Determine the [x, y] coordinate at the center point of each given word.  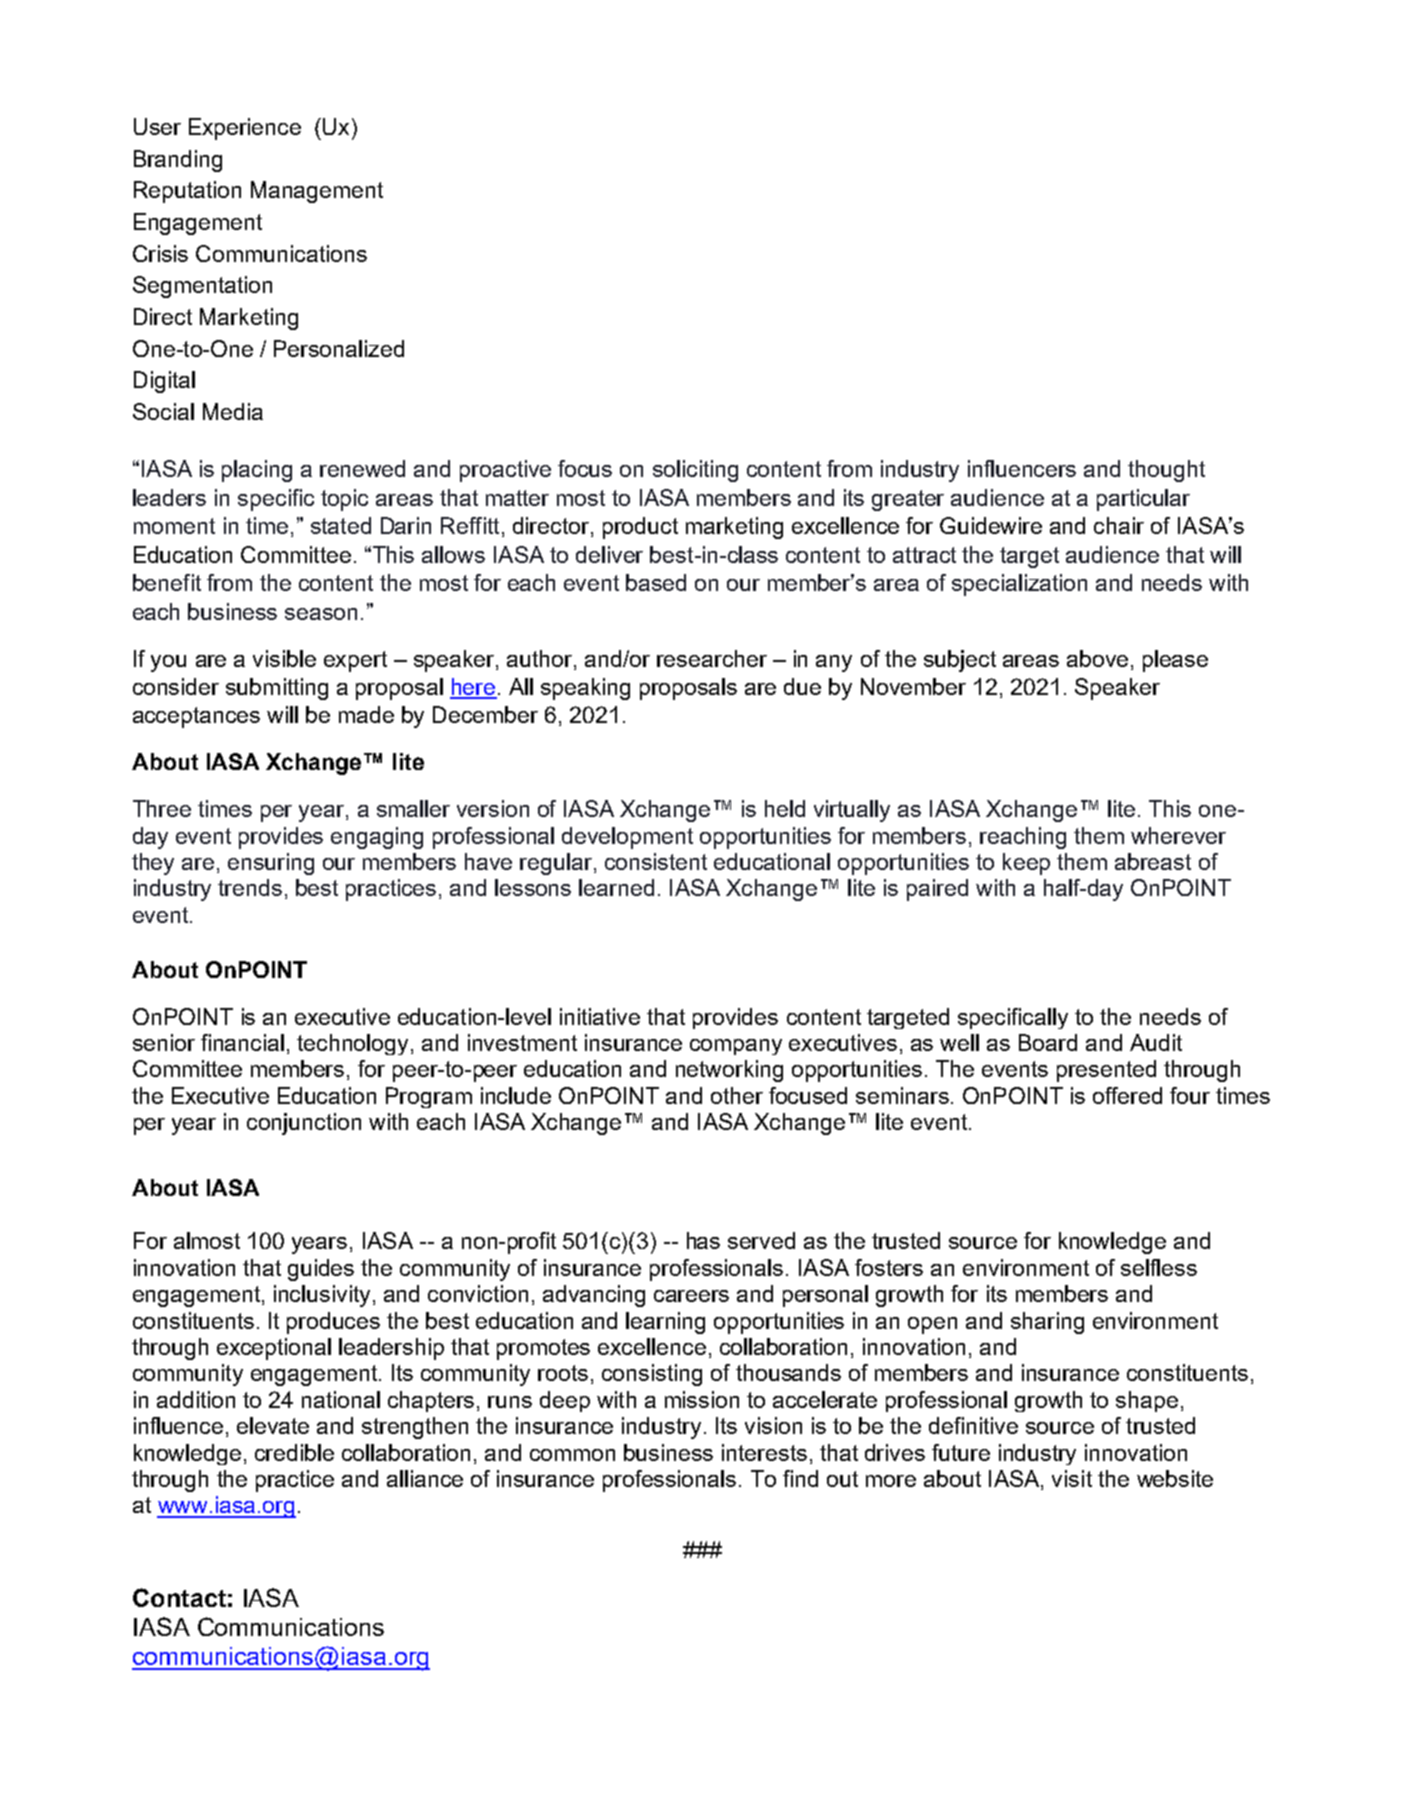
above [1097, 658]
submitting [277, 689]
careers [691, 1296]
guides [321, 1270]
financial [242, 1042]
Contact [179, 1597]
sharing [1047, 1323]
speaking [585, 689]
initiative [600, 1016]
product [640, 528]
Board [1048, 1042]
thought [1166, 471]
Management [317, 192]
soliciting [695, 471]
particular [1143, 500]
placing [257, 471]
